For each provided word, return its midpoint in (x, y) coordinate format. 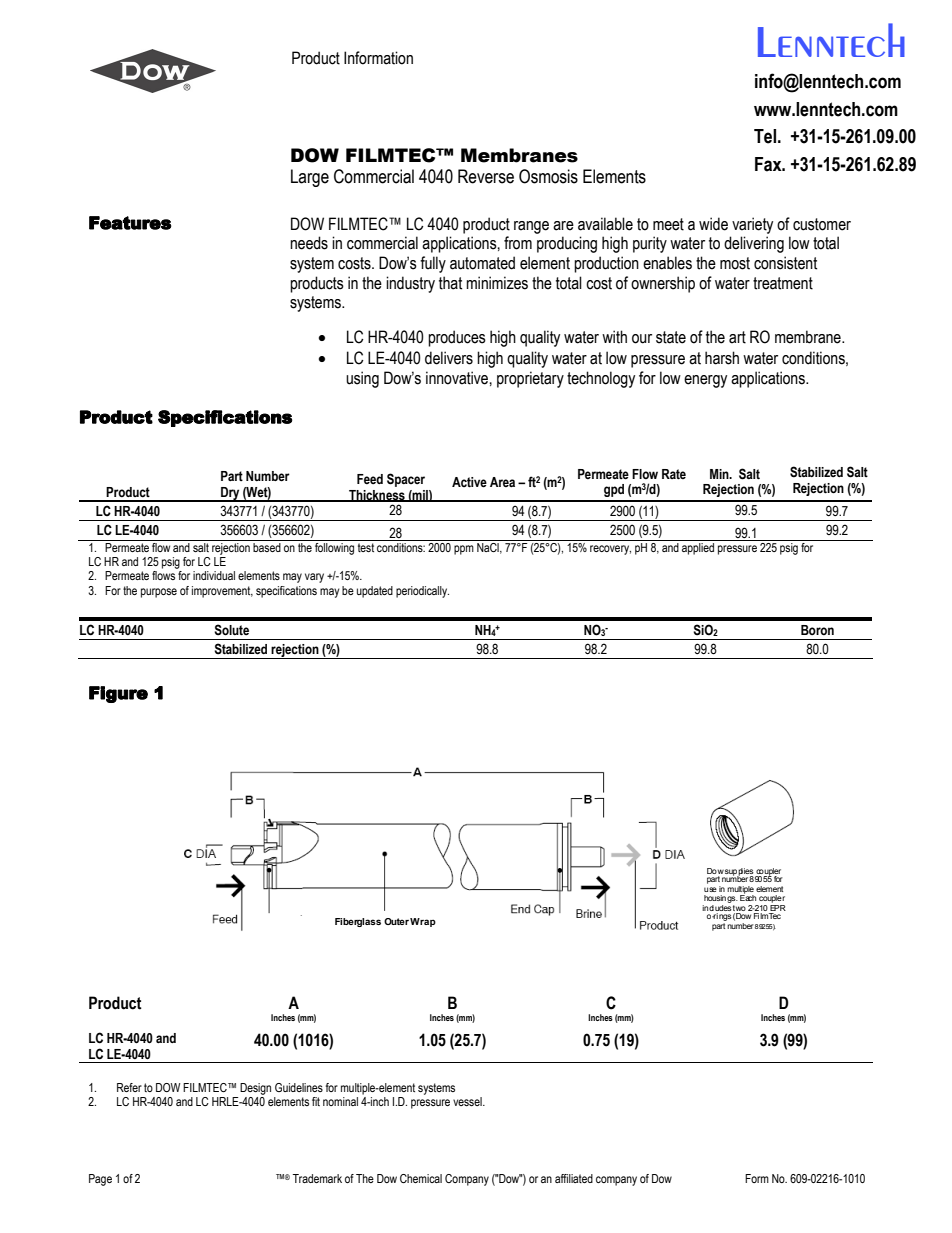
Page (100, 1180)
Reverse (486, 176)
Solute (231, 630)
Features (130, 223)
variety (752, 225)
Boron (817, 630)
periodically (422, 592)
